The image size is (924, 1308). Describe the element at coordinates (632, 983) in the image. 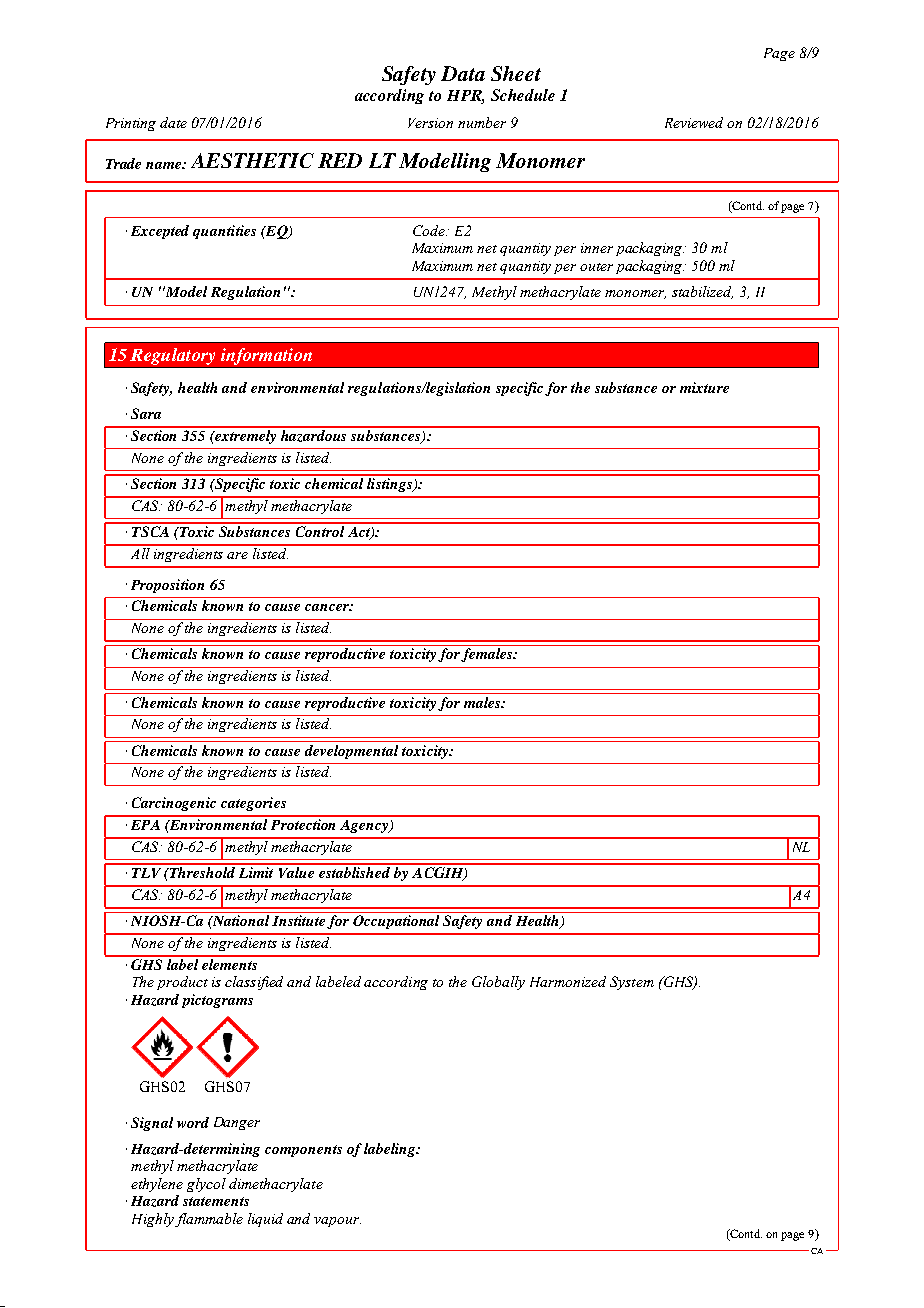

I see `System` at that location.
